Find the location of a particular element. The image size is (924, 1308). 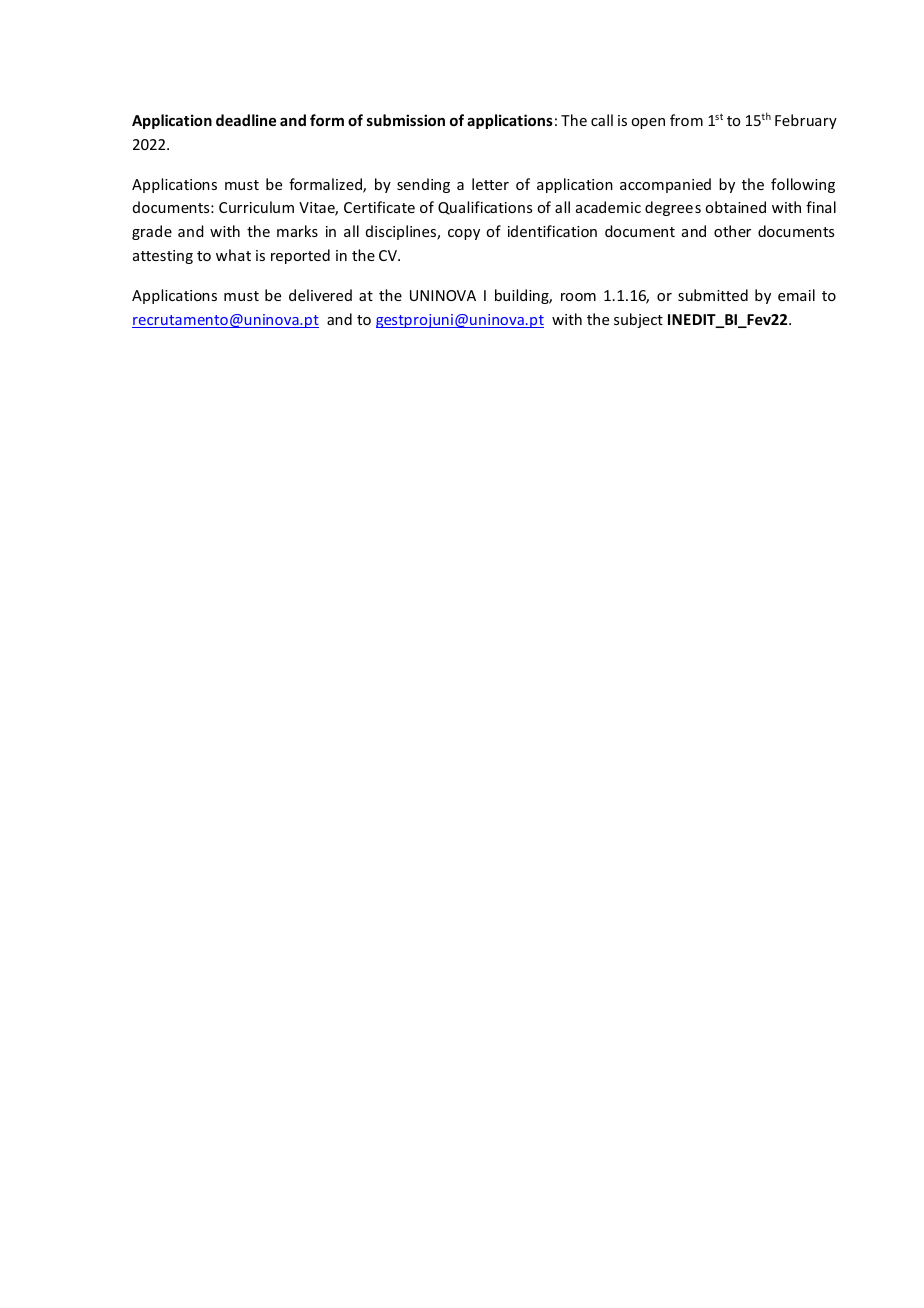

submitted is located at coordinates (713, 295).
